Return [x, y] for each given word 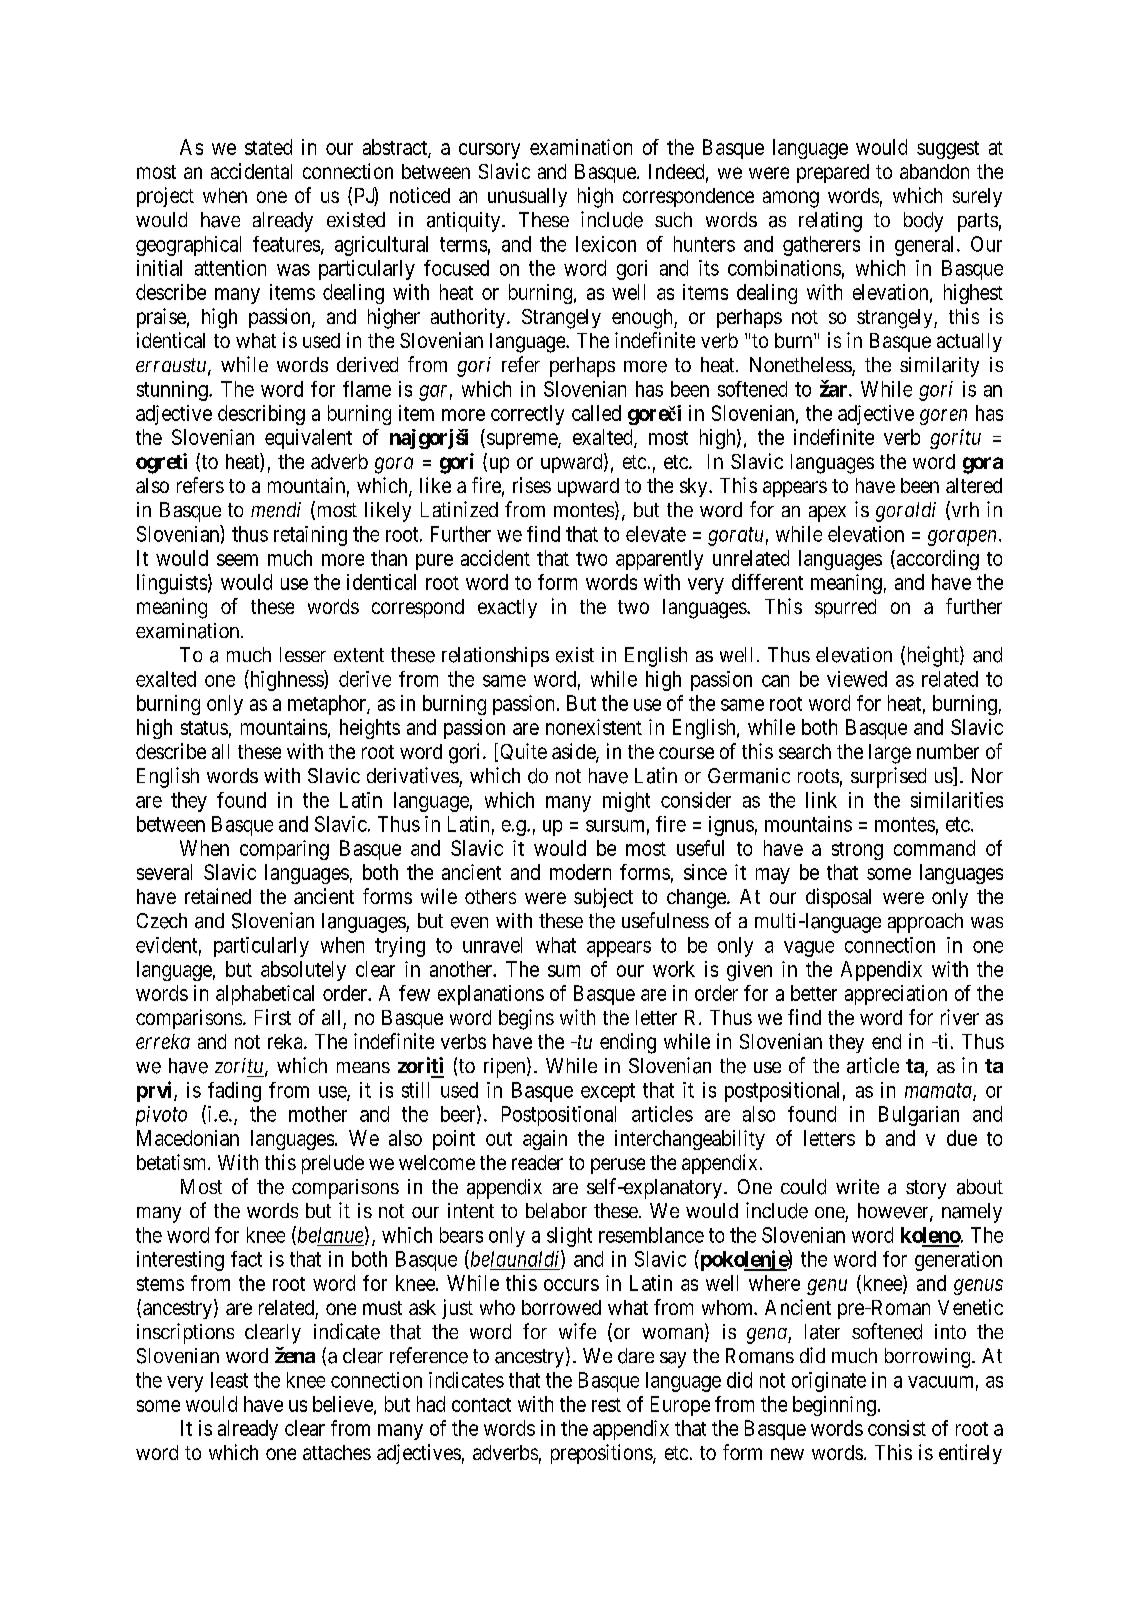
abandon [934, 171]
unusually [527, 197]
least [229, 1380]
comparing [284, 850]
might [626, 802]
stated [268, 147]
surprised [888, 777]
